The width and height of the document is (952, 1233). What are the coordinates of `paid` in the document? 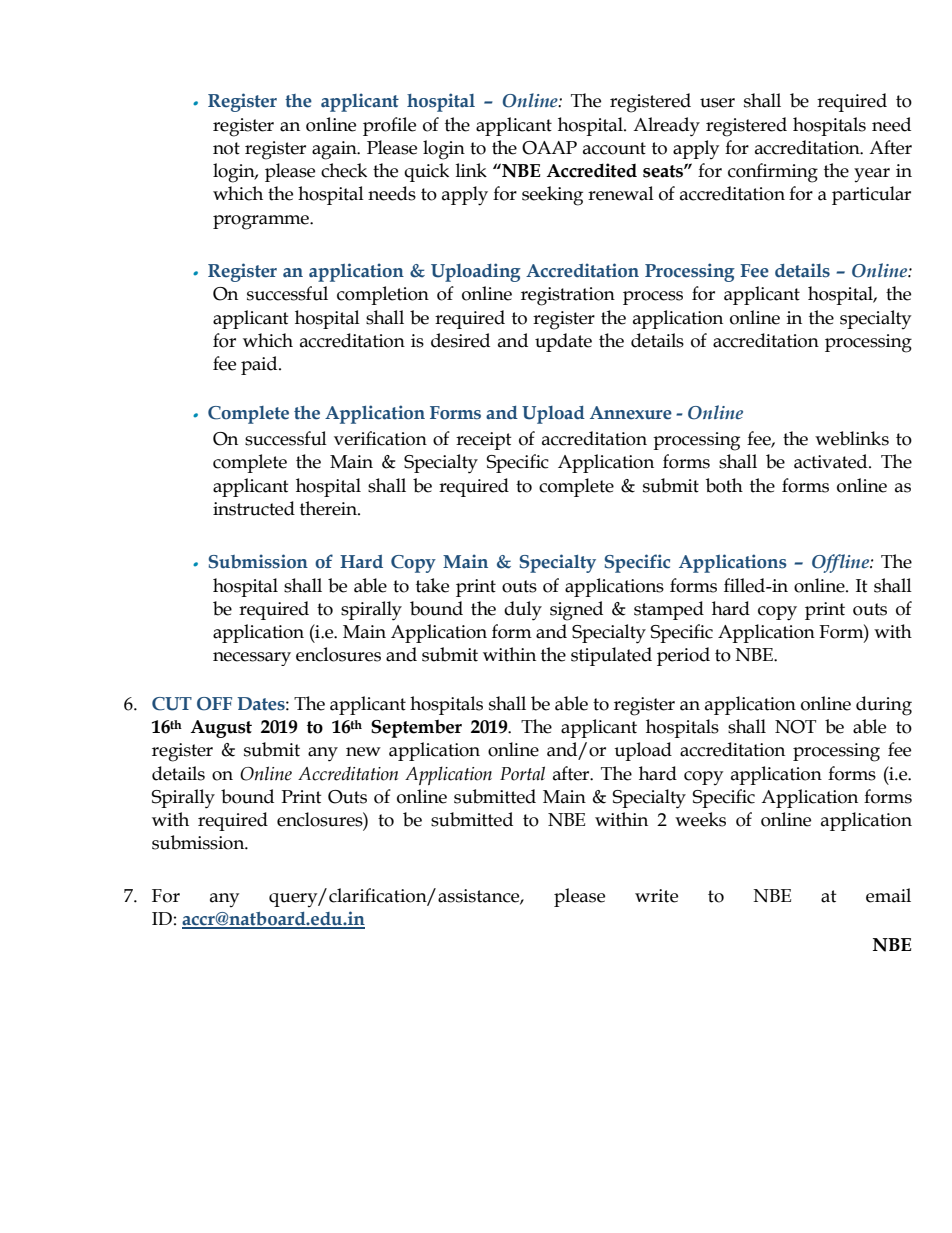 It's located at (260, 365).
